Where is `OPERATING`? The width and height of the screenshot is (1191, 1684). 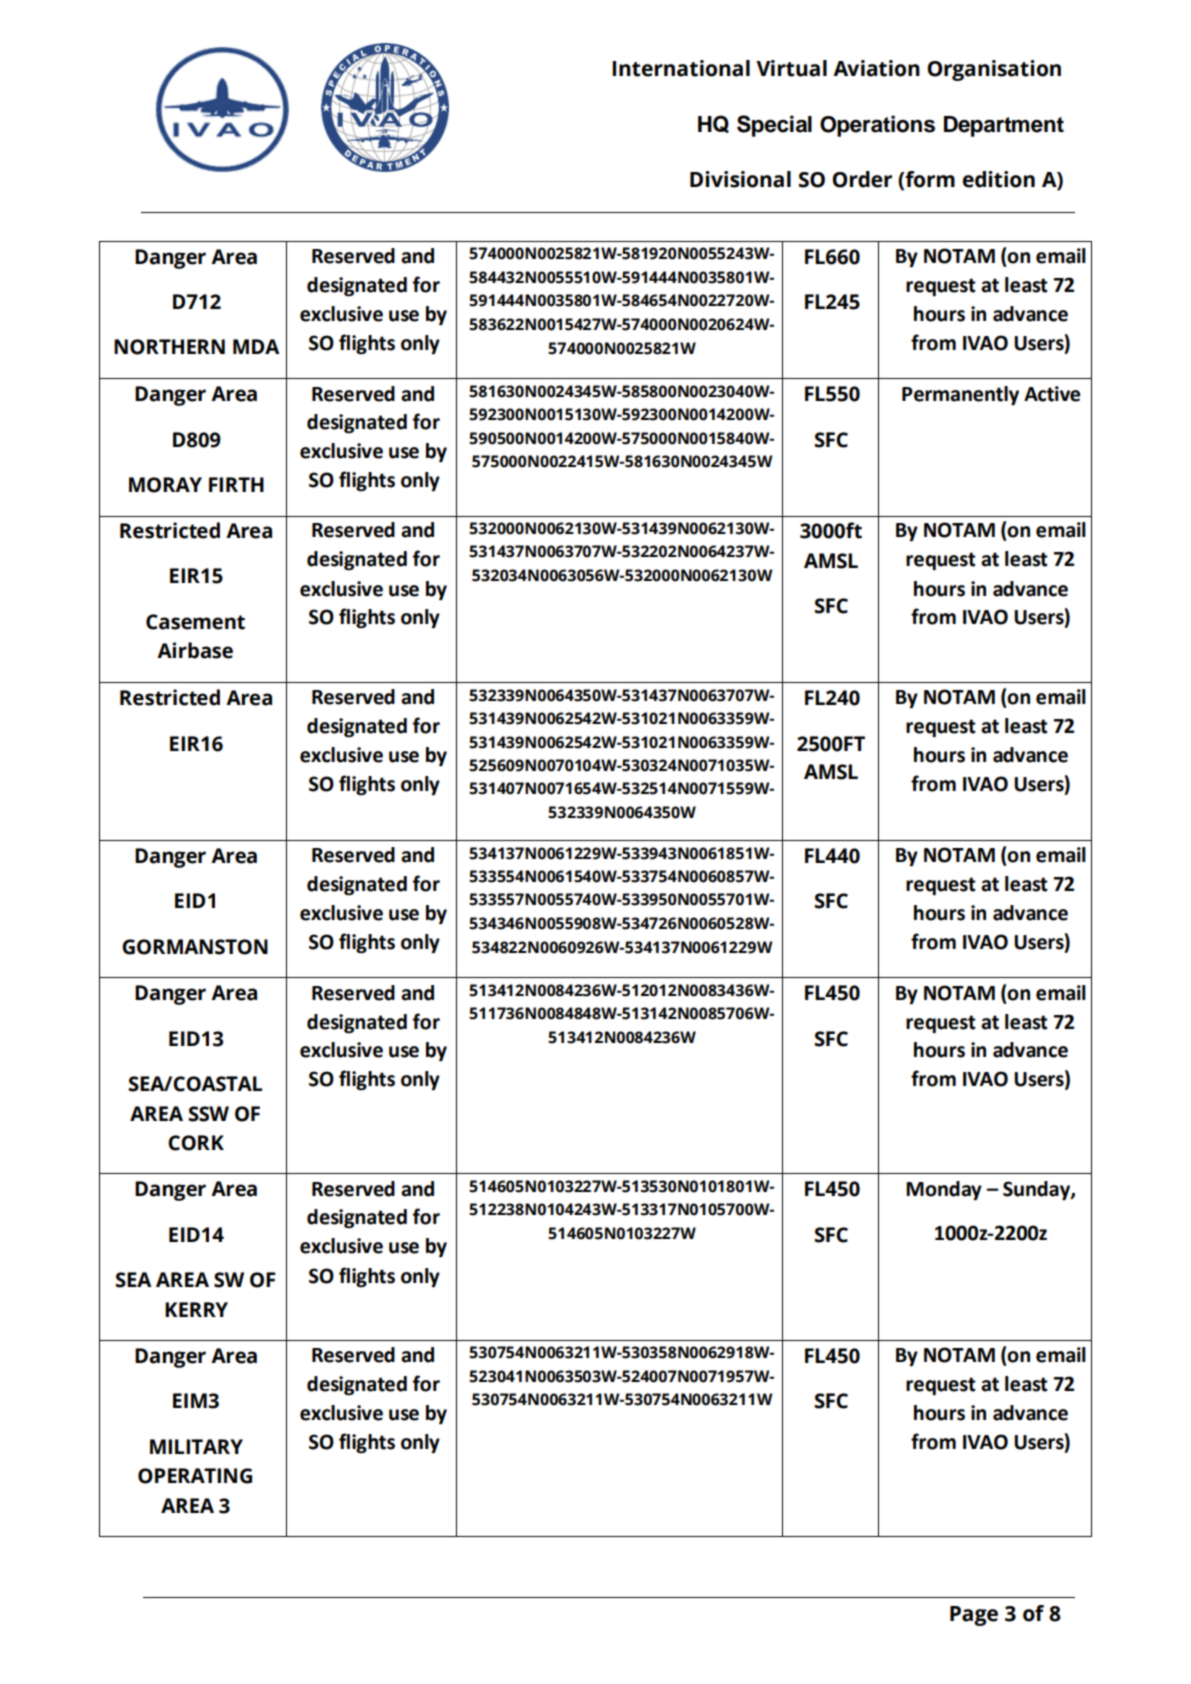
OPERATING is located at coordinates (195, 1476).
